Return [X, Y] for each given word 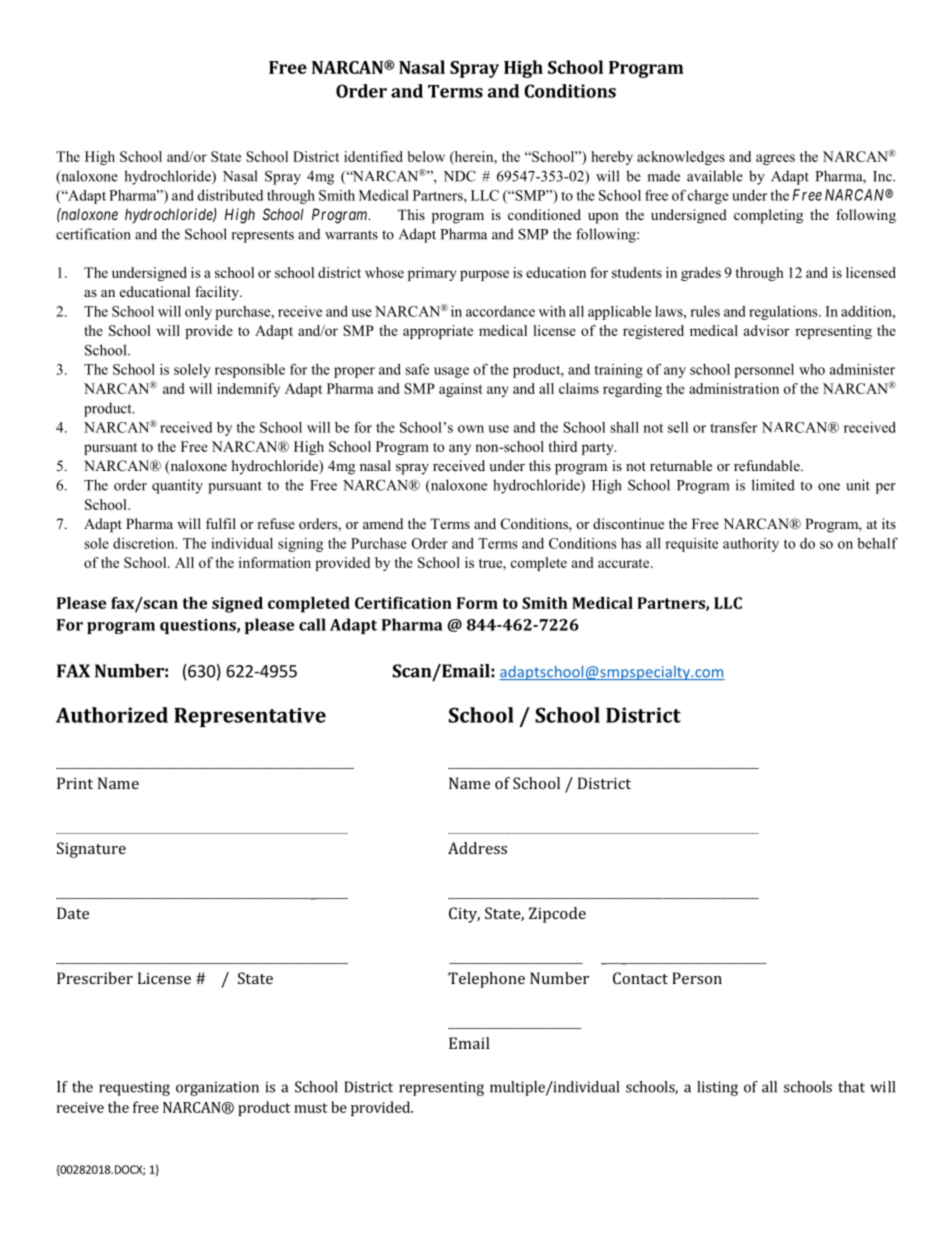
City [464, 915]
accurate [625, 563]
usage [451, 372]
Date [73, 913]
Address [477, 848]
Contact [640, 978]
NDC [459, 176]
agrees [775, 159]
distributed [230, 195]
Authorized [112, 715]
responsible [250, 371]
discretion [145, 543]
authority [751, 545]
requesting [134, 1088]
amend [383, 523]
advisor [766, 330]
